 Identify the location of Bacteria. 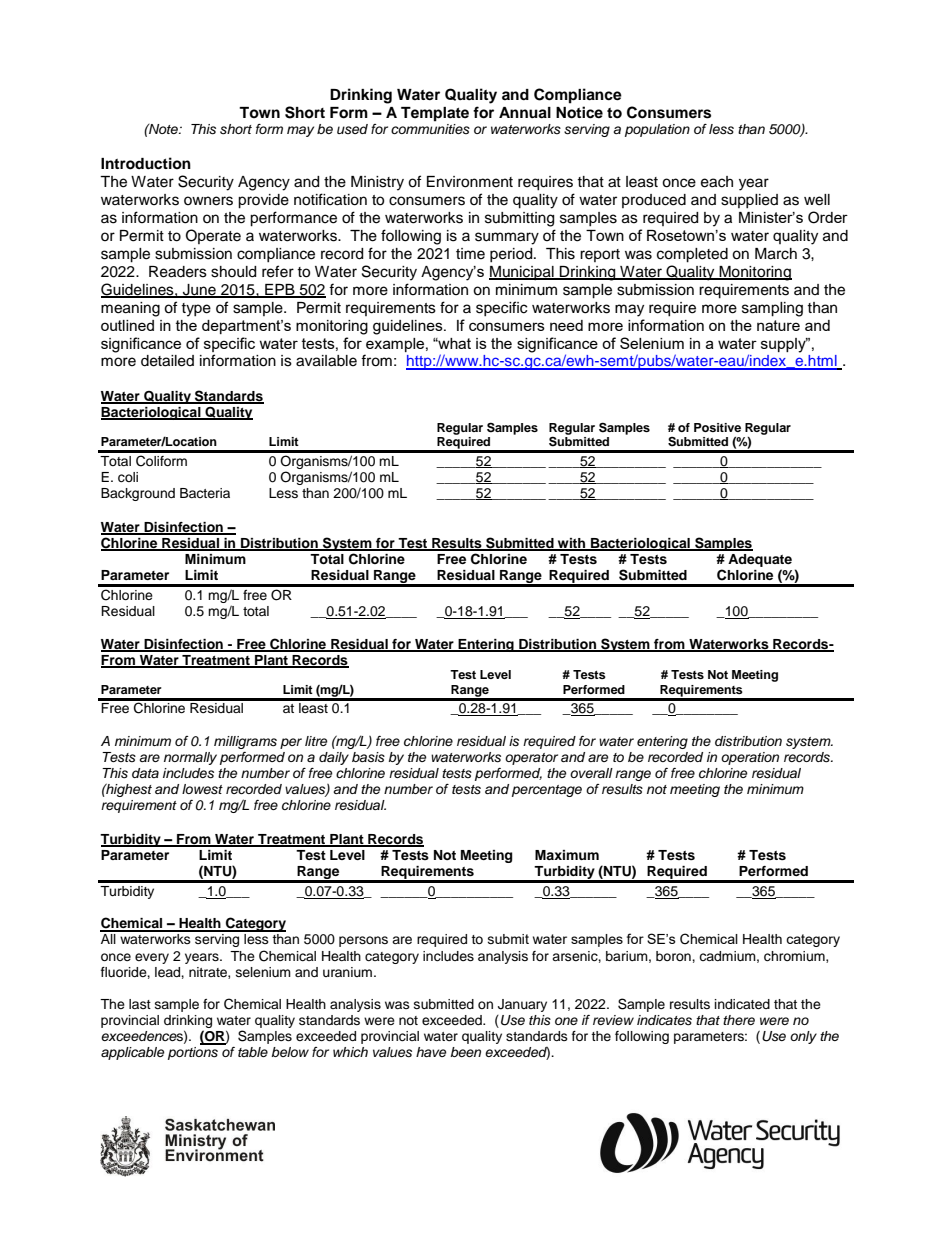
(205, 493).
